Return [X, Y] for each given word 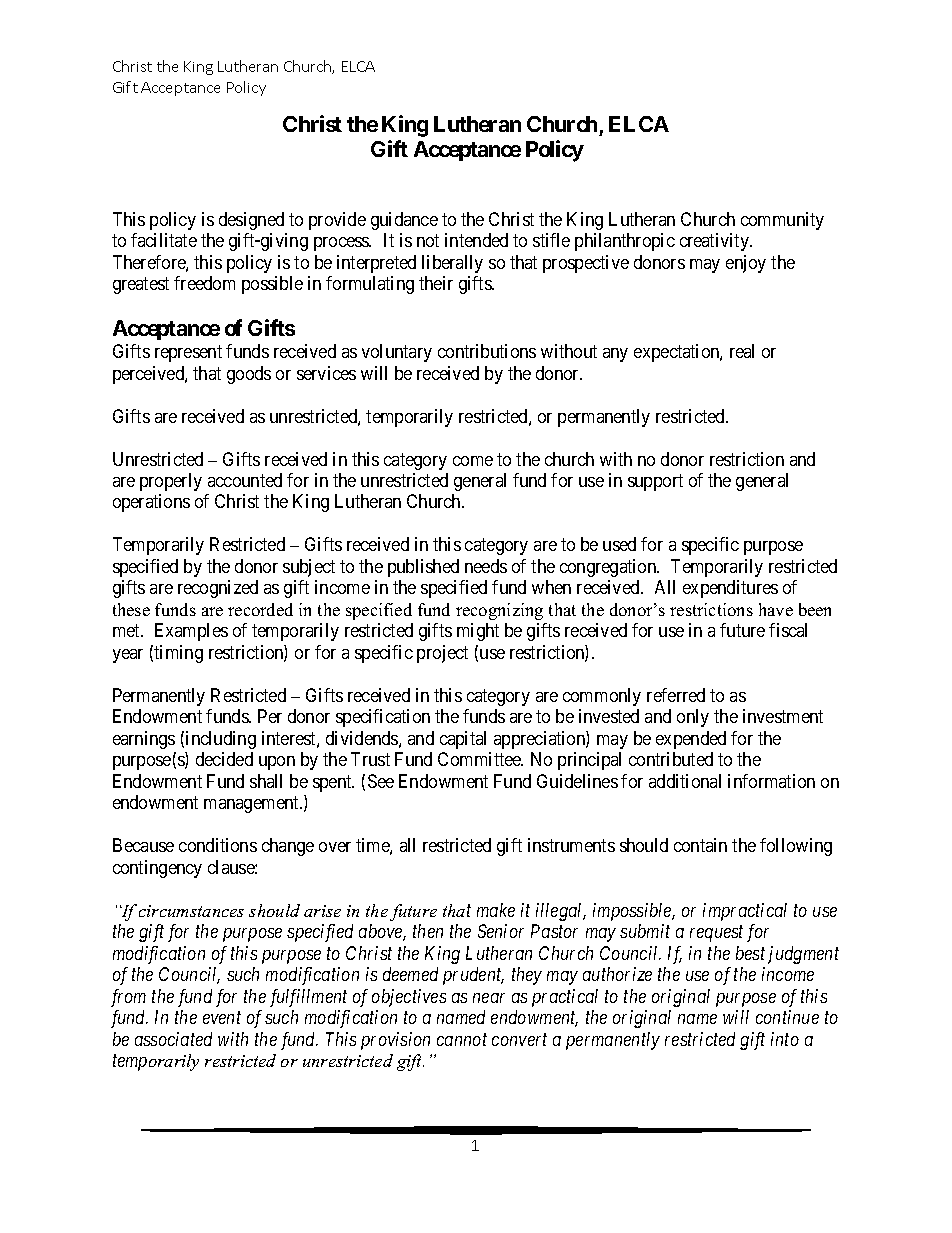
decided [224, 759]
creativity [715, 242]
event [222, 1018]
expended [691, 740]
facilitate [164, 240]
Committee [480, 759]
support [655, 482]
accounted [245, 480]
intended [476, 240]
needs [486, 566]
